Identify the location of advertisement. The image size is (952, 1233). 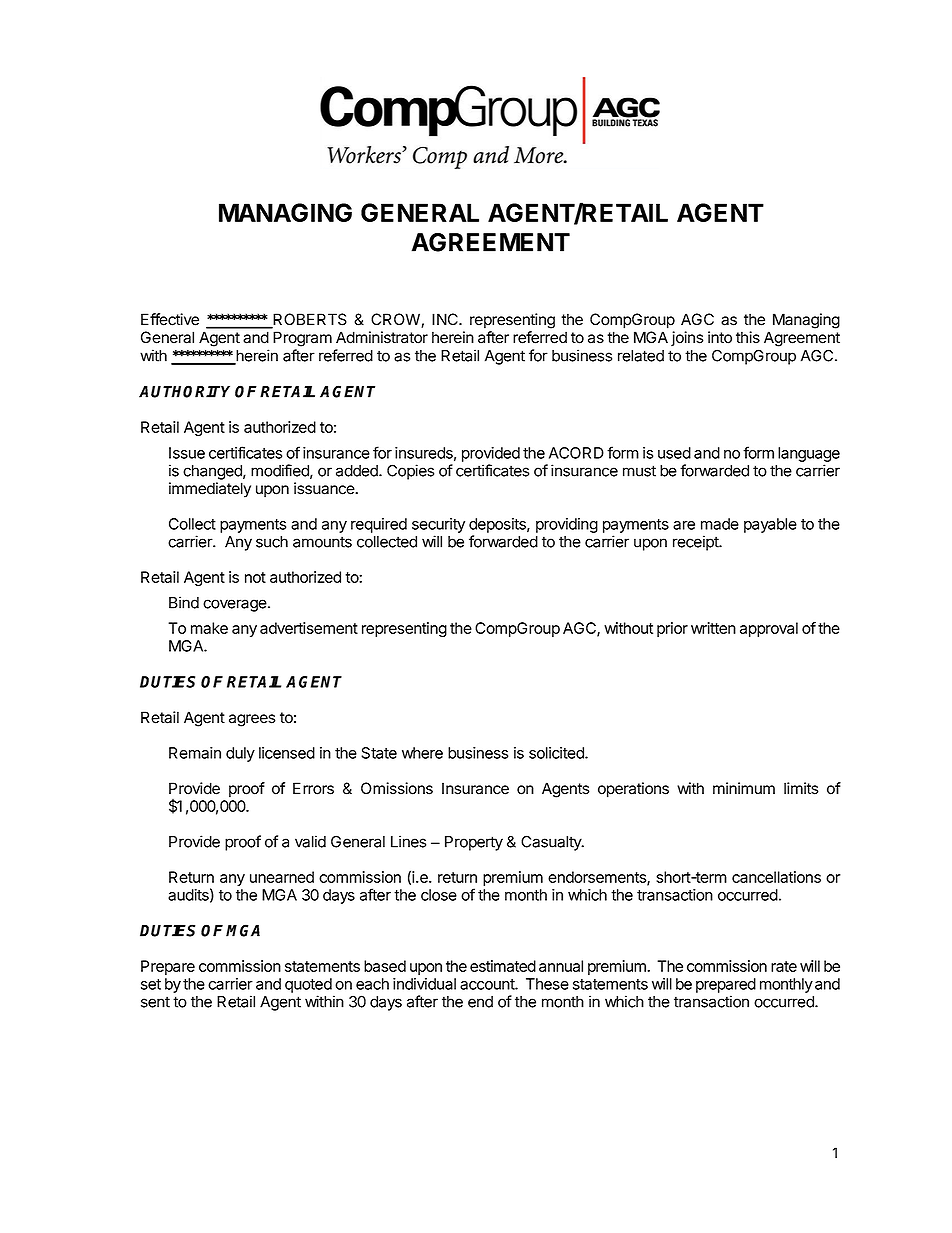
(309, 628).
